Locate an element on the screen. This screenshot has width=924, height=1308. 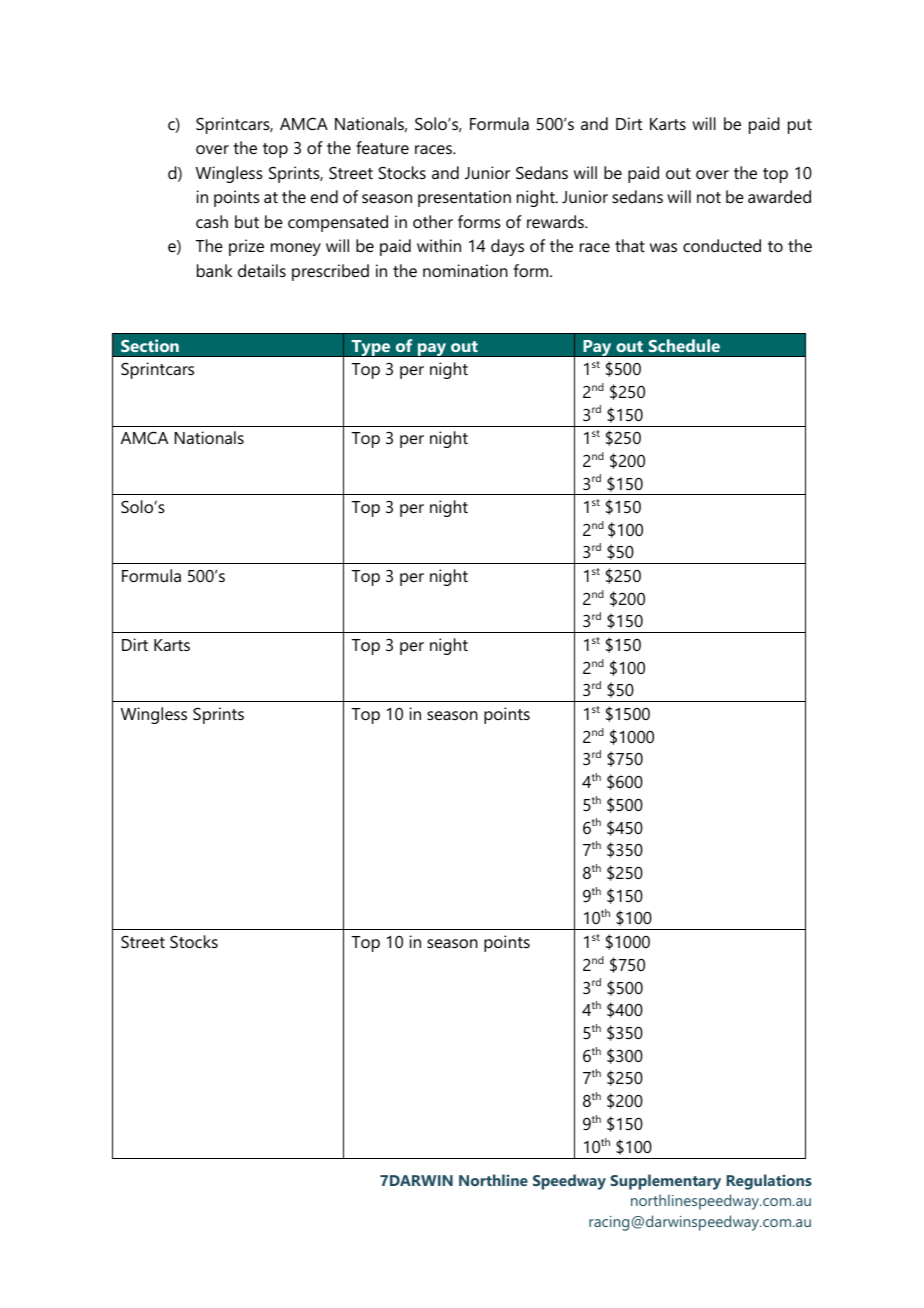
not is located at coordinates (709, 197).
